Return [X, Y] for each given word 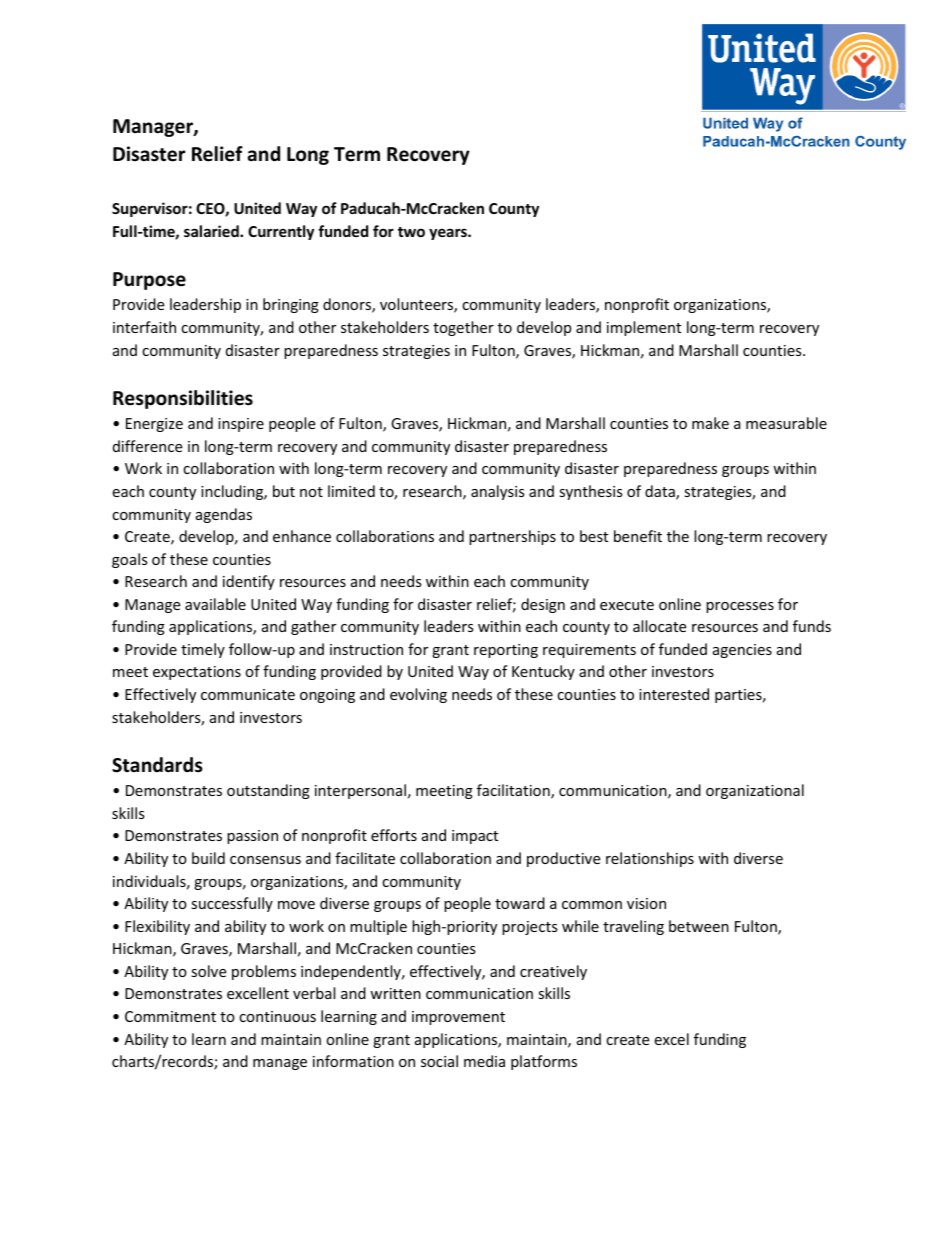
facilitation [514, 791]
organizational [755, 791]
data [661, 492]
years [449, 234]
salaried [212, 231]
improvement [458, 1018]
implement [644, 328]
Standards [157, 765]
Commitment [170, 1016]
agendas [224, 515]
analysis [498, 492]
